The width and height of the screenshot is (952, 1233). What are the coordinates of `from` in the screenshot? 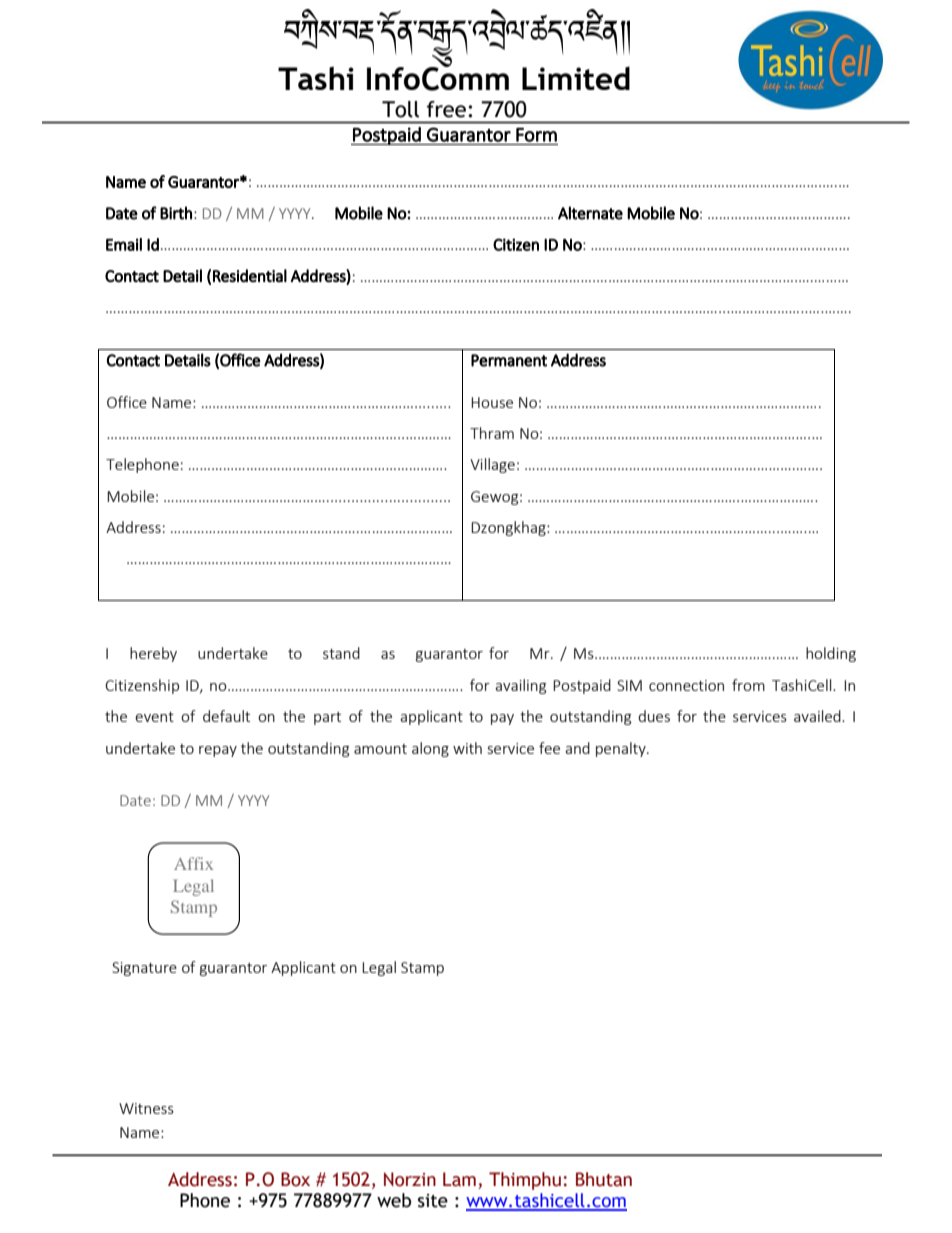 It's located at (748, 685).
